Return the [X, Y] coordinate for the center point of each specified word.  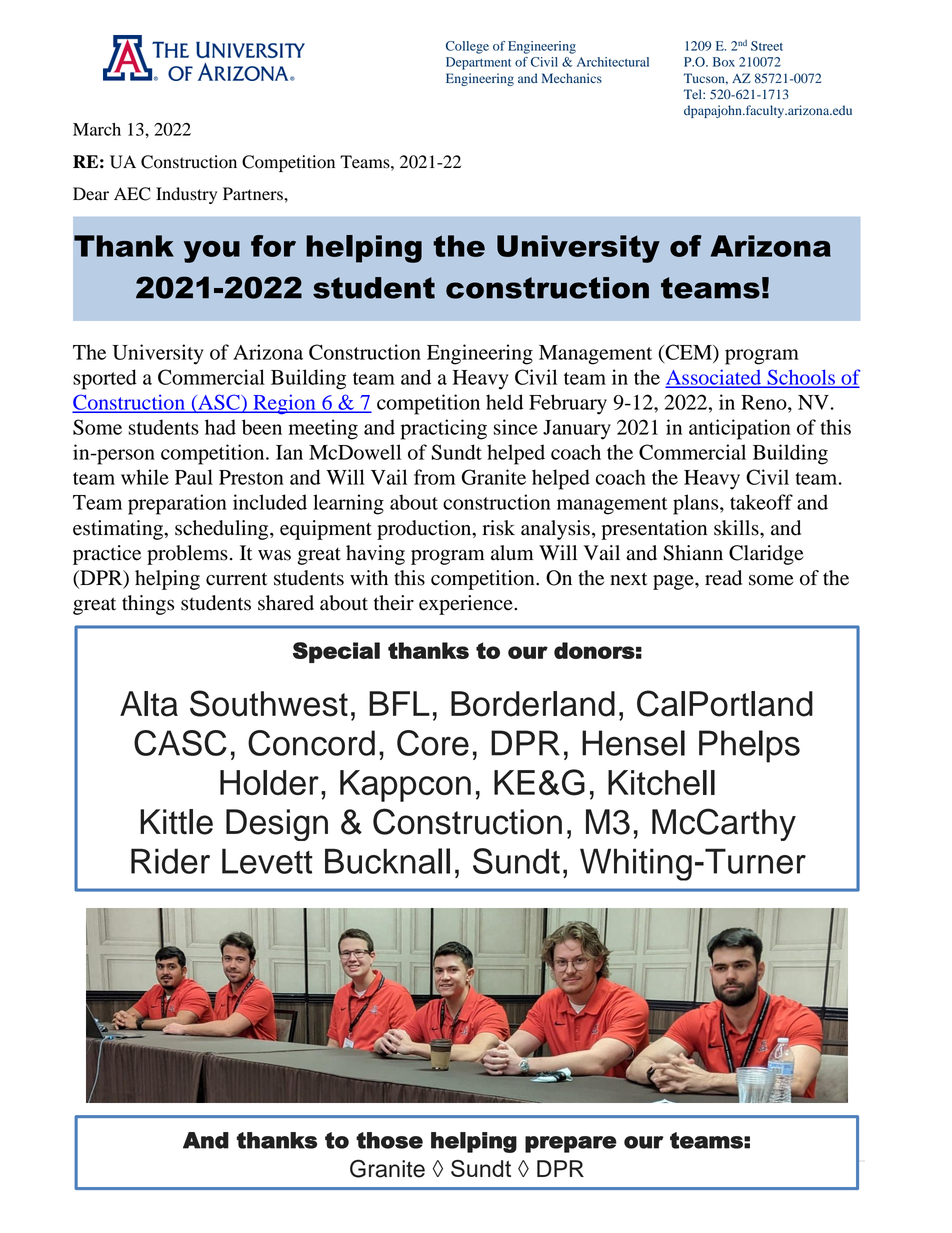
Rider [170, 861]
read [723, 578]
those [389, 1140]
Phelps [749, 746]
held [504, 402]
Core [433, 743]
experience [467, 605]
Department [478, 63]
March [97, 129]
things [148, 605]
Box [724, 62]
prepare [571, 1144]
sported [105, 379]
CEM [688, 353]
